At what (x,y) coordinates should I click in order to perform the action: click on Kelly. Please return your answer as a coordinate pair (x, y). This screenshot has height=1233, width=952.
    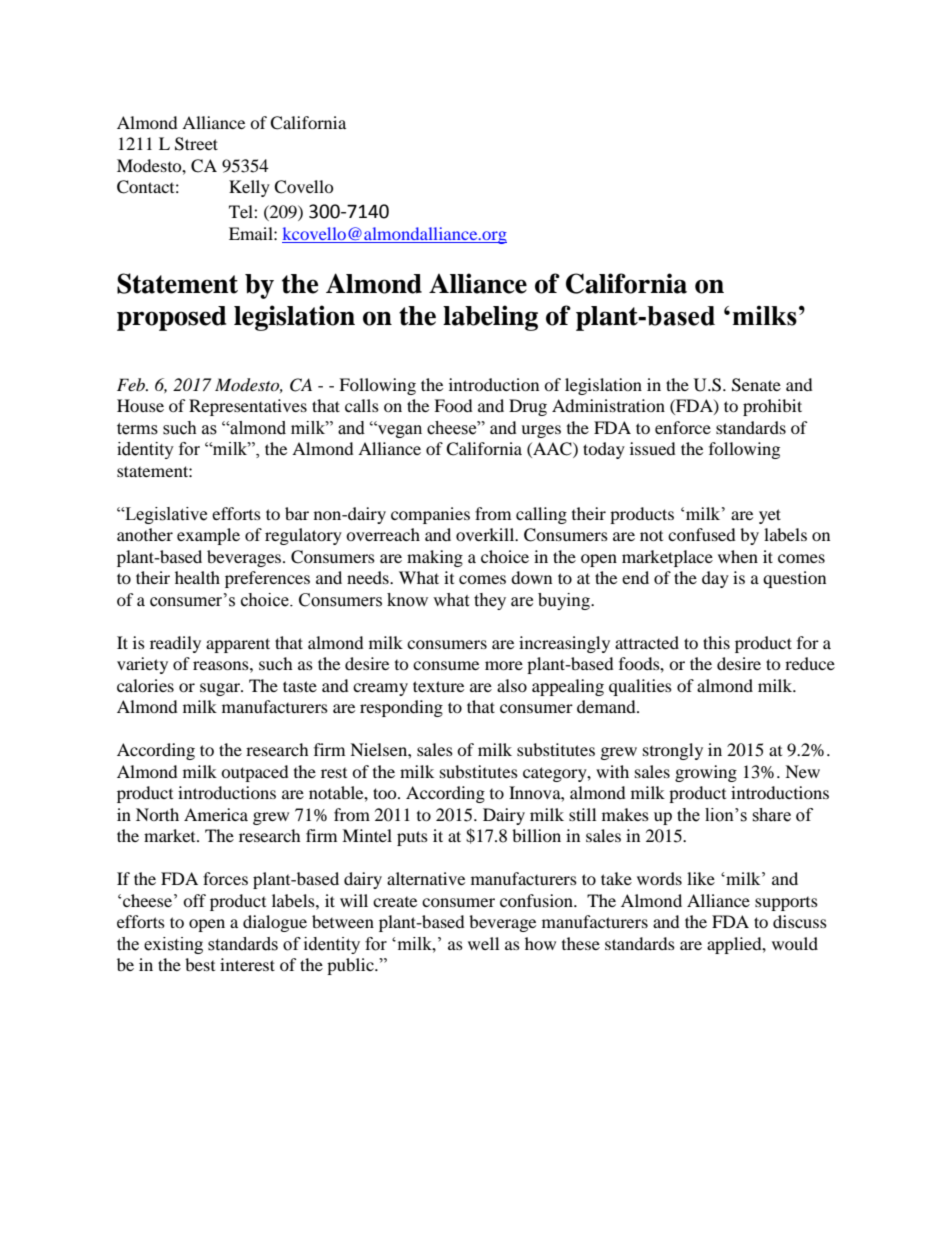
    Looking at the image, I should click on (249, 188).
